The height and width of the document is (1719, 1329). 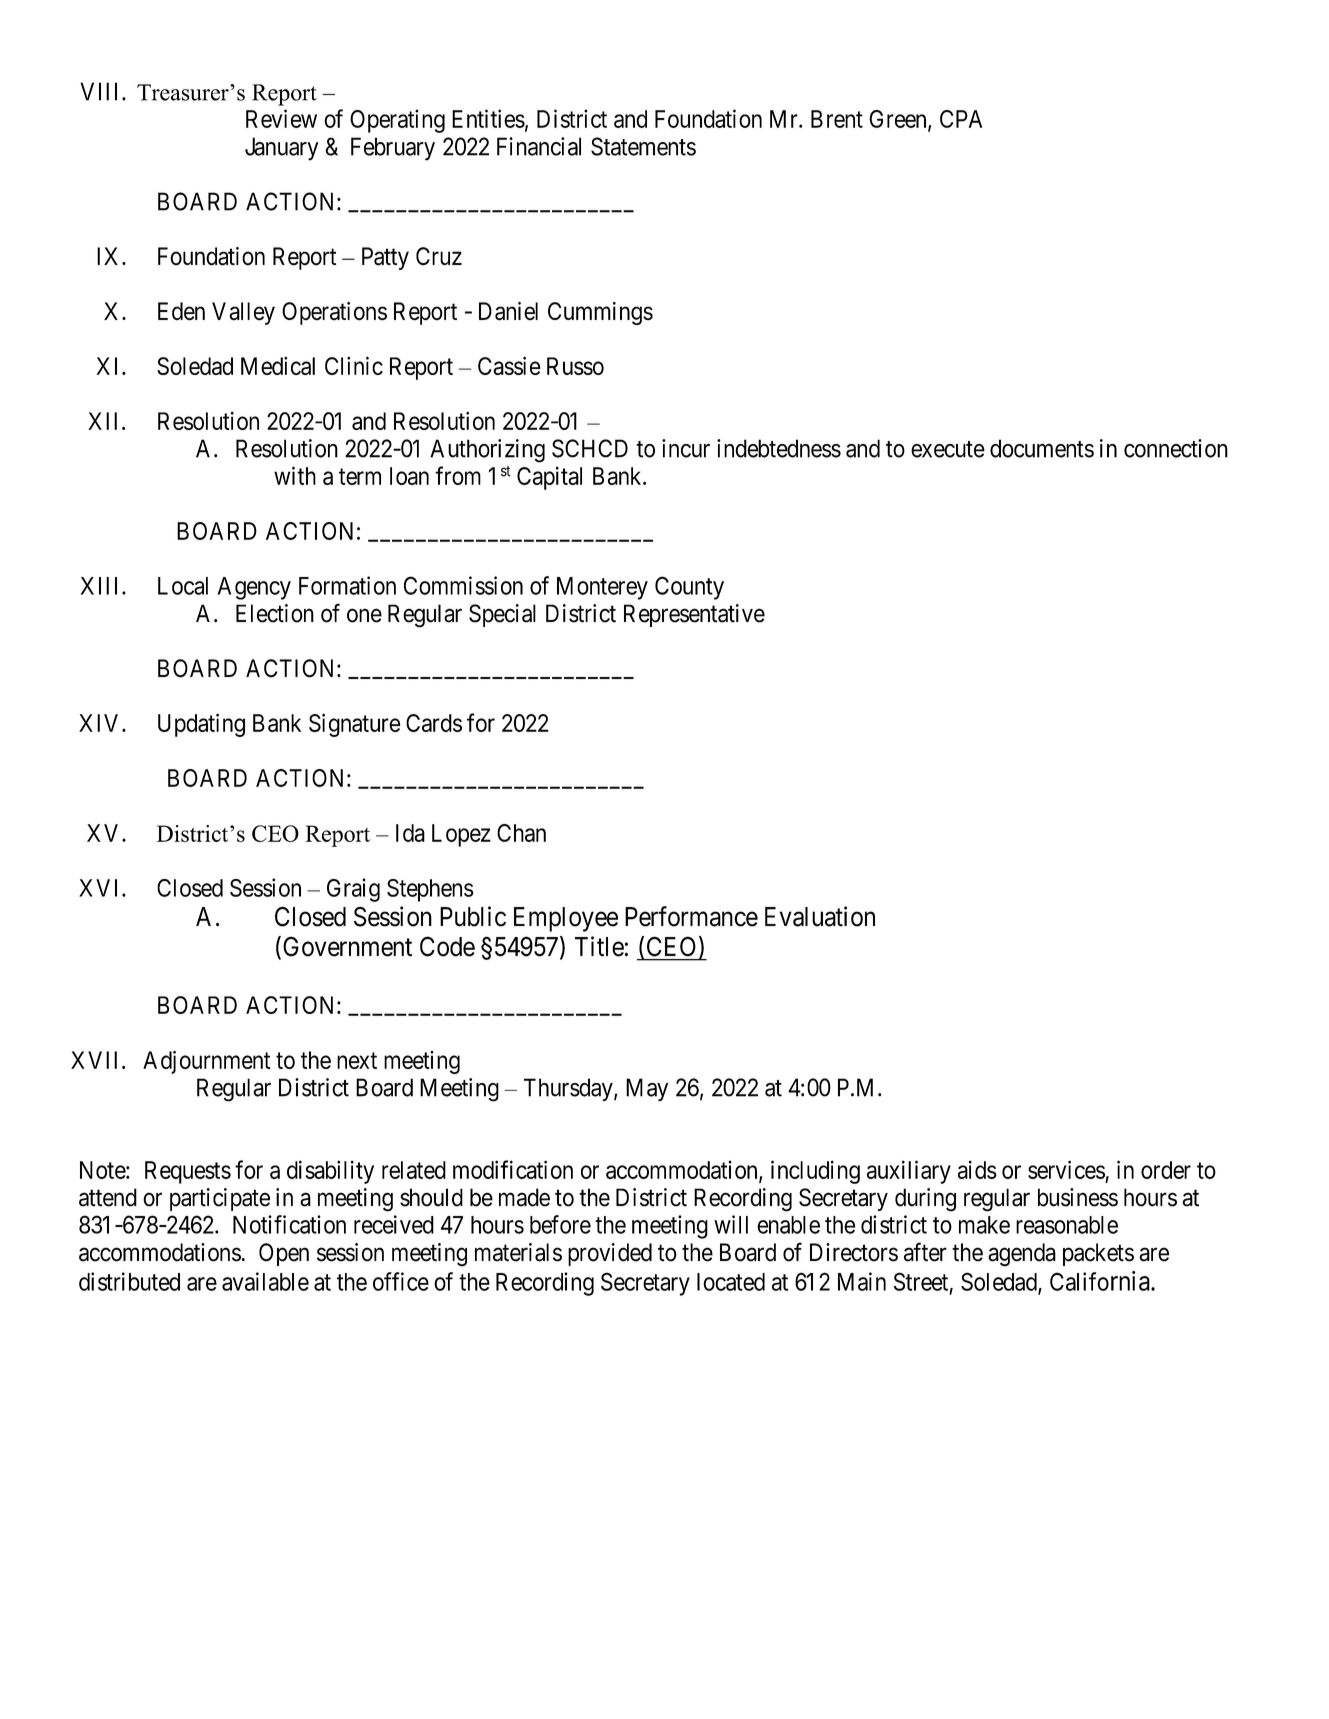 I want to click on Open, so click(x=284, y=1254).
